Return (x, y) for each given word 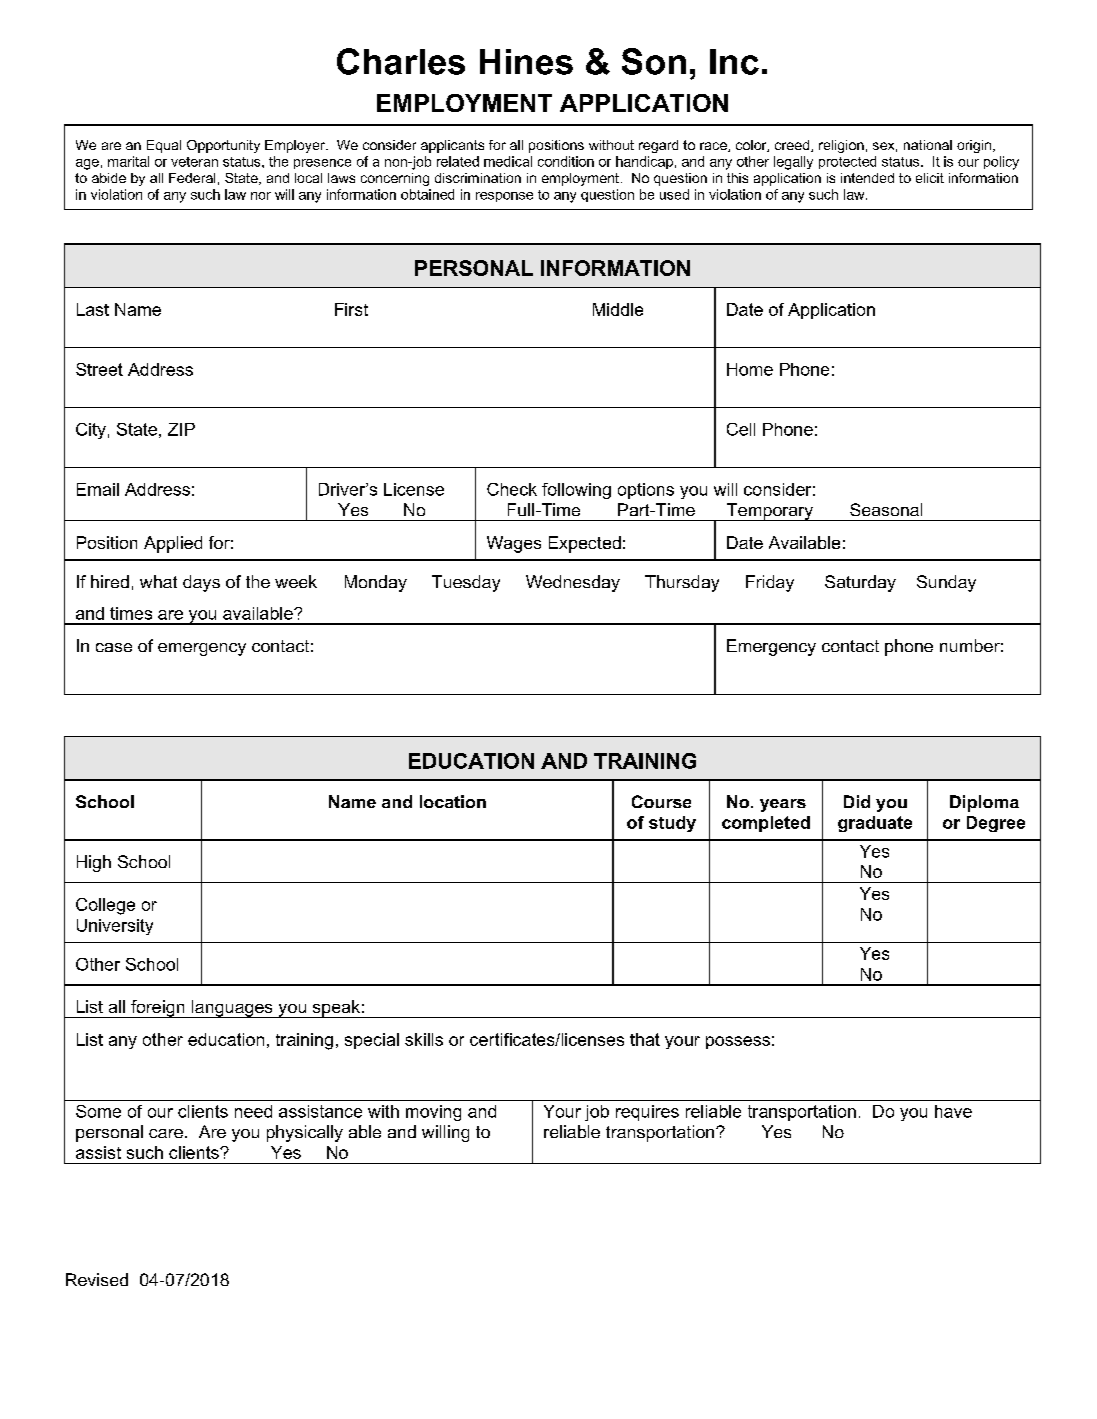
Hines (526, 62)
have (953, 1111)
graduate (875, 824)
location (453, 801)
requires (647, 1113)
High (94, 863)
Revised (97, 1279)
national (928, 145)
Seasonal (886, 509)
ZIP (181, 429)
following (576, 491)
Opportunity (223, 146)
